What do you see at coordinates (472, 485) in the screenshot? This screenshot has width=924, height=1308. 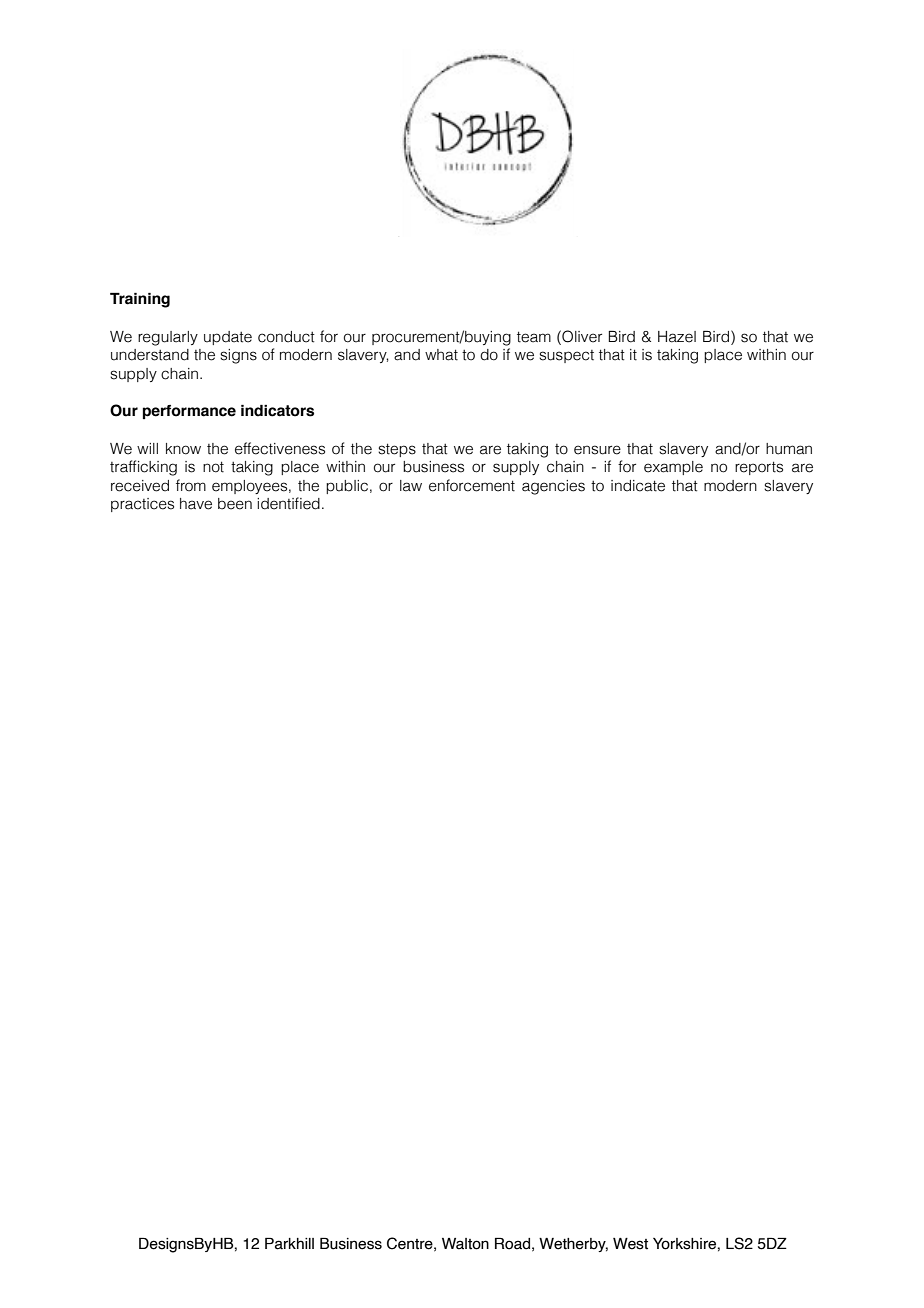 I see `enforcement` at bounding box center [472, 485].
